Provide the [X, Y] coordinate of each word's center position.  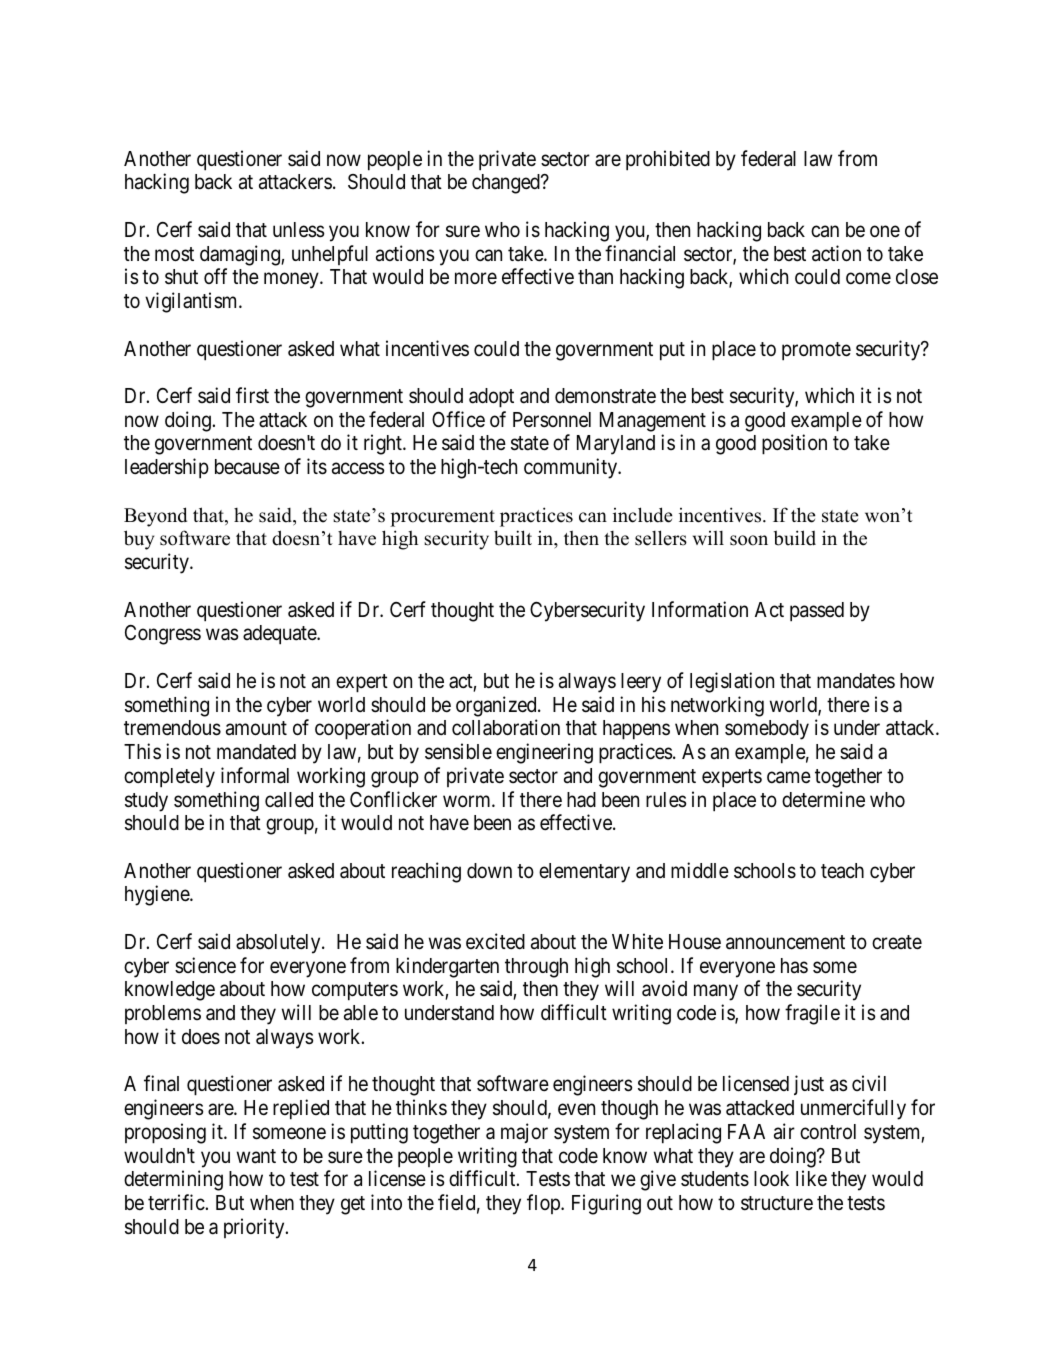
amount [256, 728]
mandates [856, 681]
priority [255, 1228]
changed [507, 184]
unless [299, 230]
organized [497, 706]
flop [544, 1204]
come [868, 279]
